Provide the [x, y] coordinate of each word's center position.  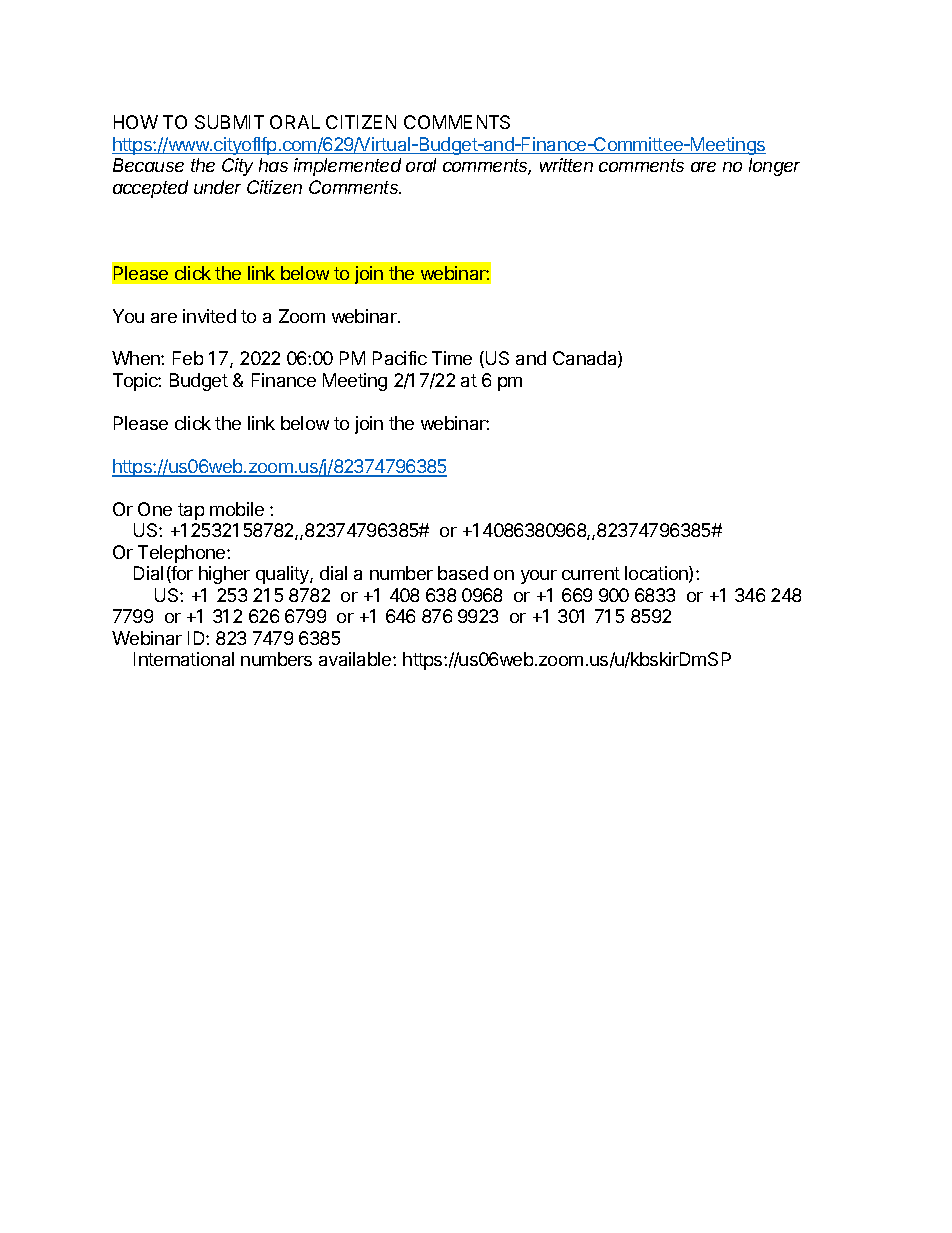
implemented [347, 167]
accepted [150, 189]
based [463, 573]
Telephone [183, 554]
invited [209, 316]
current [591, 573]
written [566, 165]
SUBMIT [229, 122]
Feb [188, 358]
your [539, 577]
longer [774, 167]
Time [452, 358]
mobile [237, 509]
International [184, 659]
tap [191, 511]
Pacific [400, 358]
